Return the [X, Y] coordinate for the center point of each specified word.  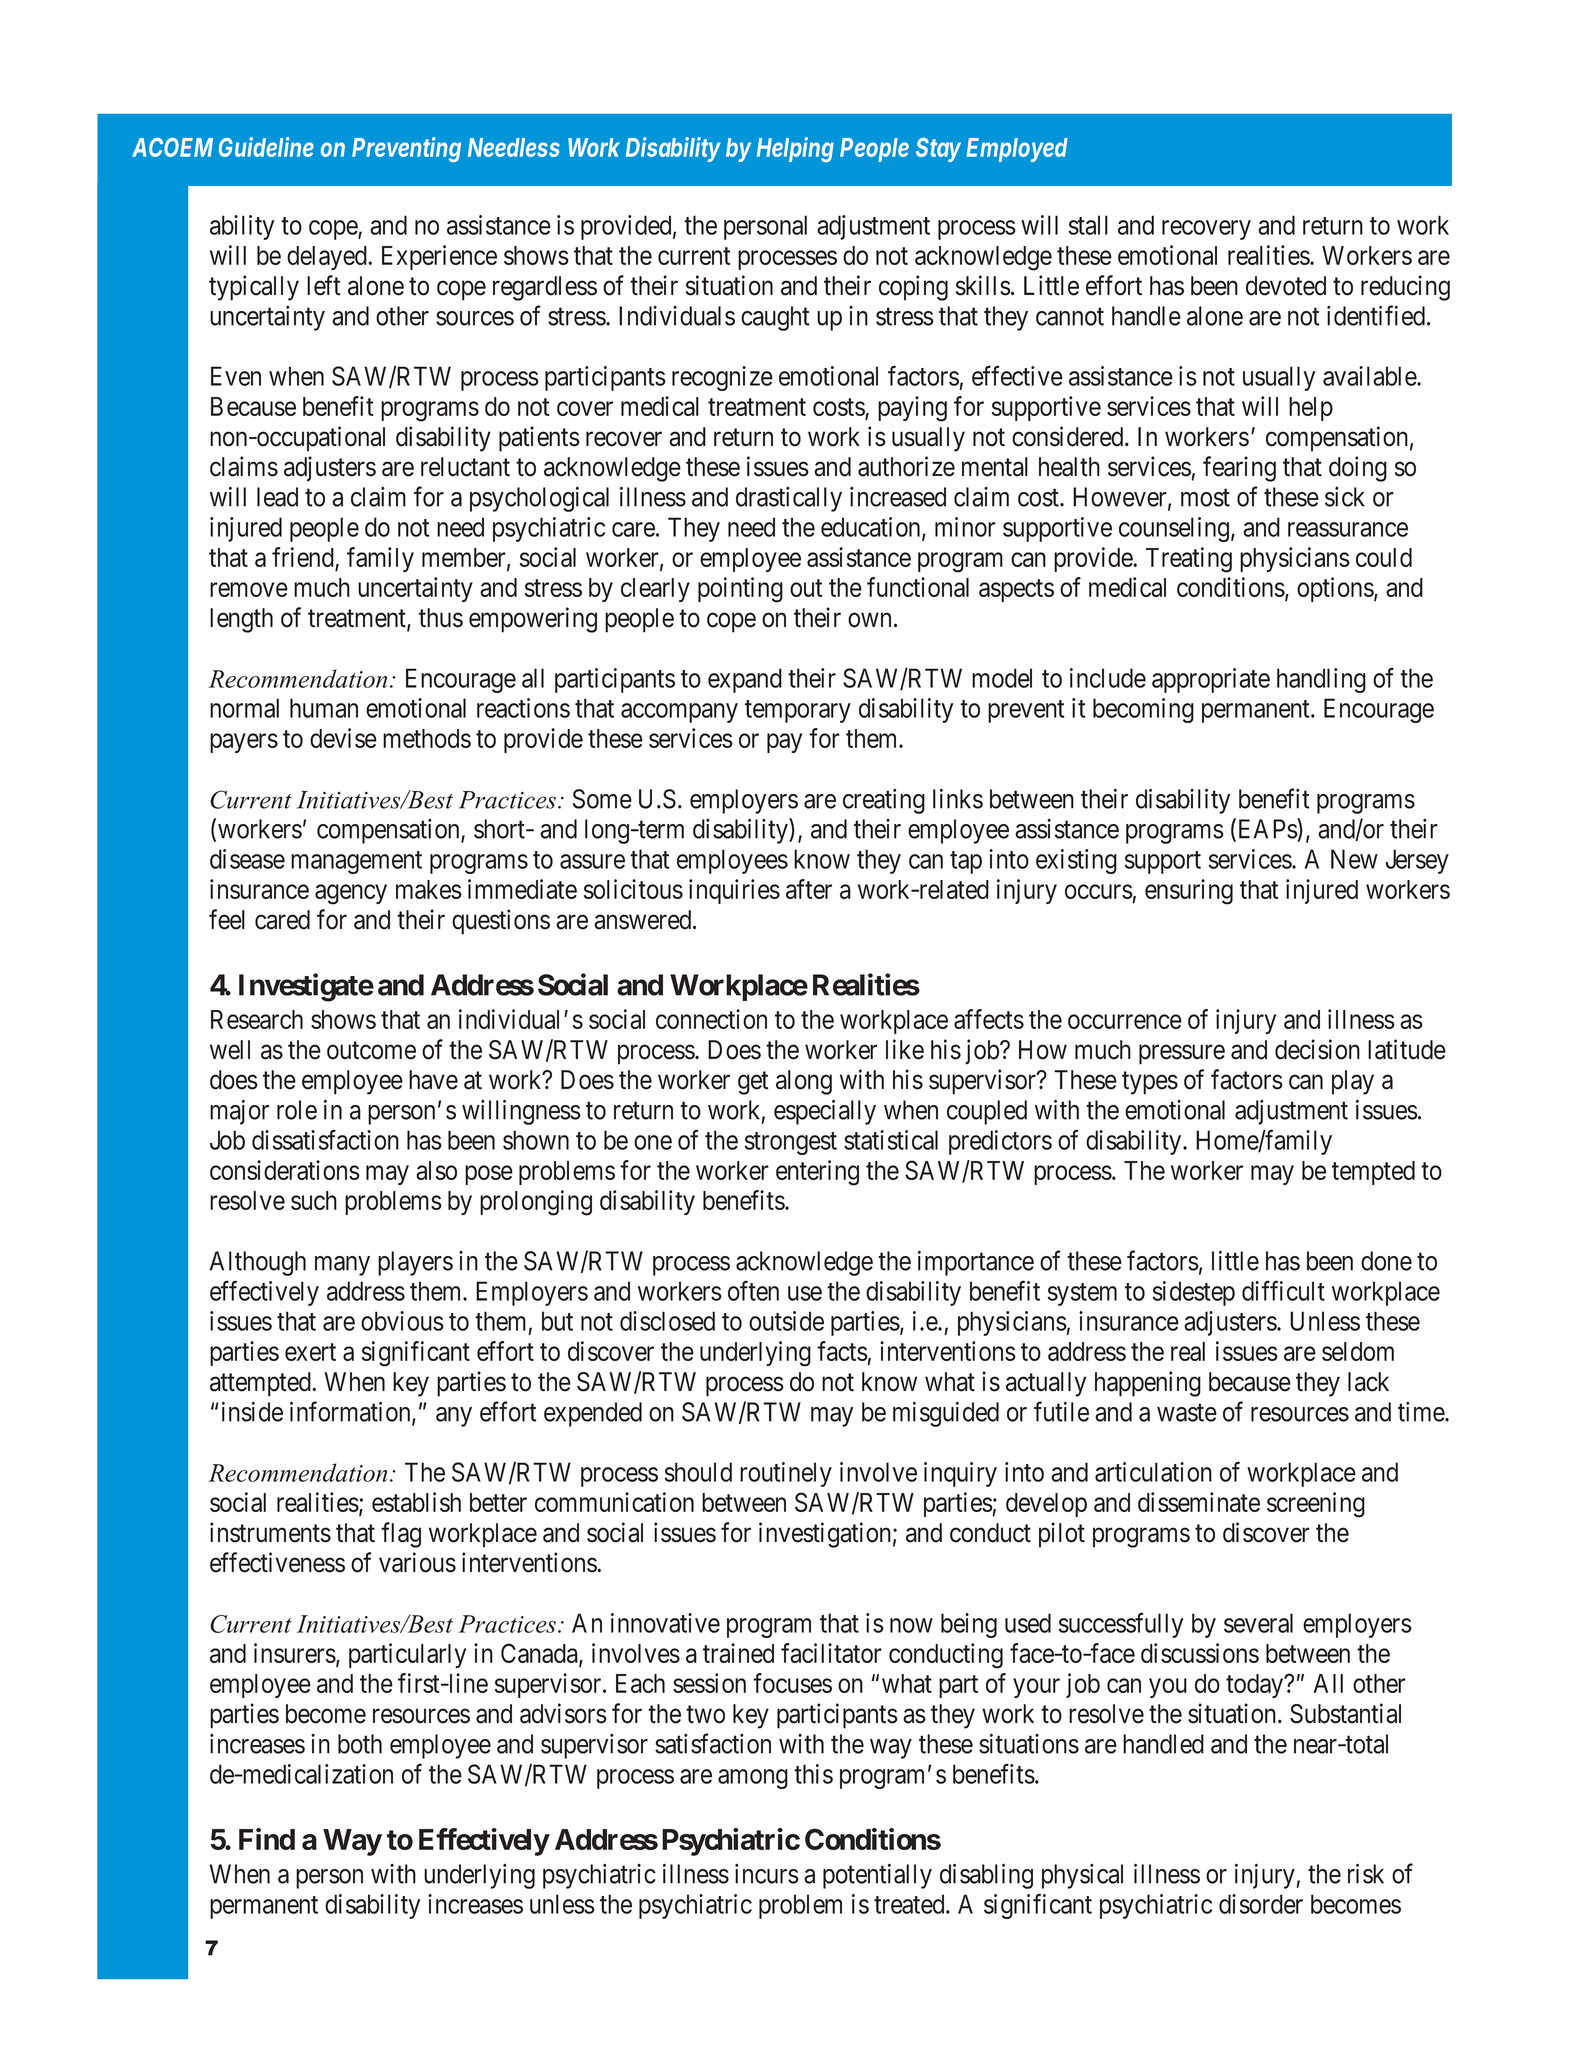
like [905, 1049]
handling [1321, 680]
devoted [1286, 286]
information [351, 1412]
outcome [371, 1051]
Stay [938, 150]
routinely [786, 1474]
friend [304, 558]
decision [1317, 1049]
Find [267, 1839]
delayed [328, 258]
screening [1316, 1505]
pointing [740, 590]
